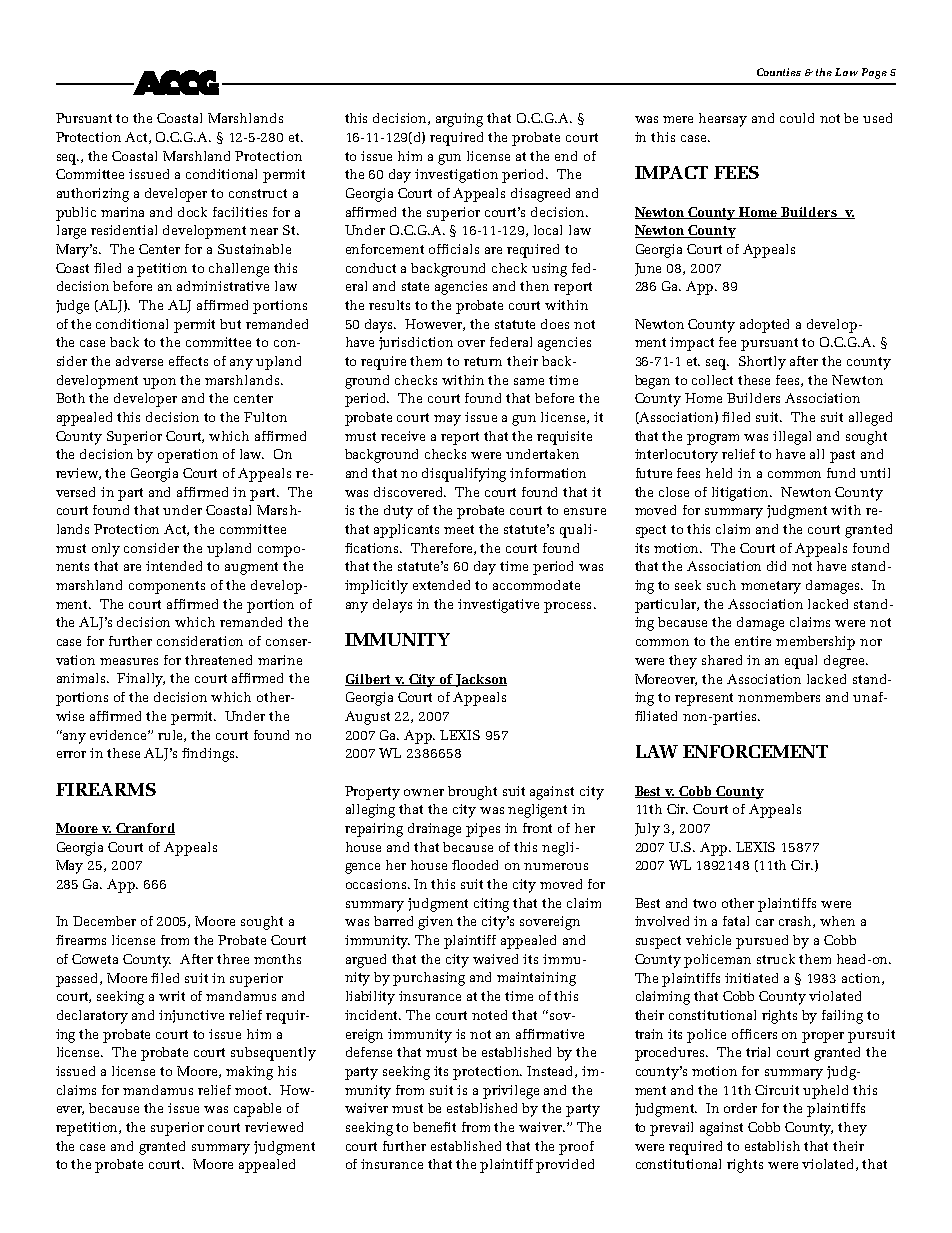 This screenshot has height=1233, width=952. Describe the element at coordinates (797, 118) in the screenshot. I see `could` at that location.
